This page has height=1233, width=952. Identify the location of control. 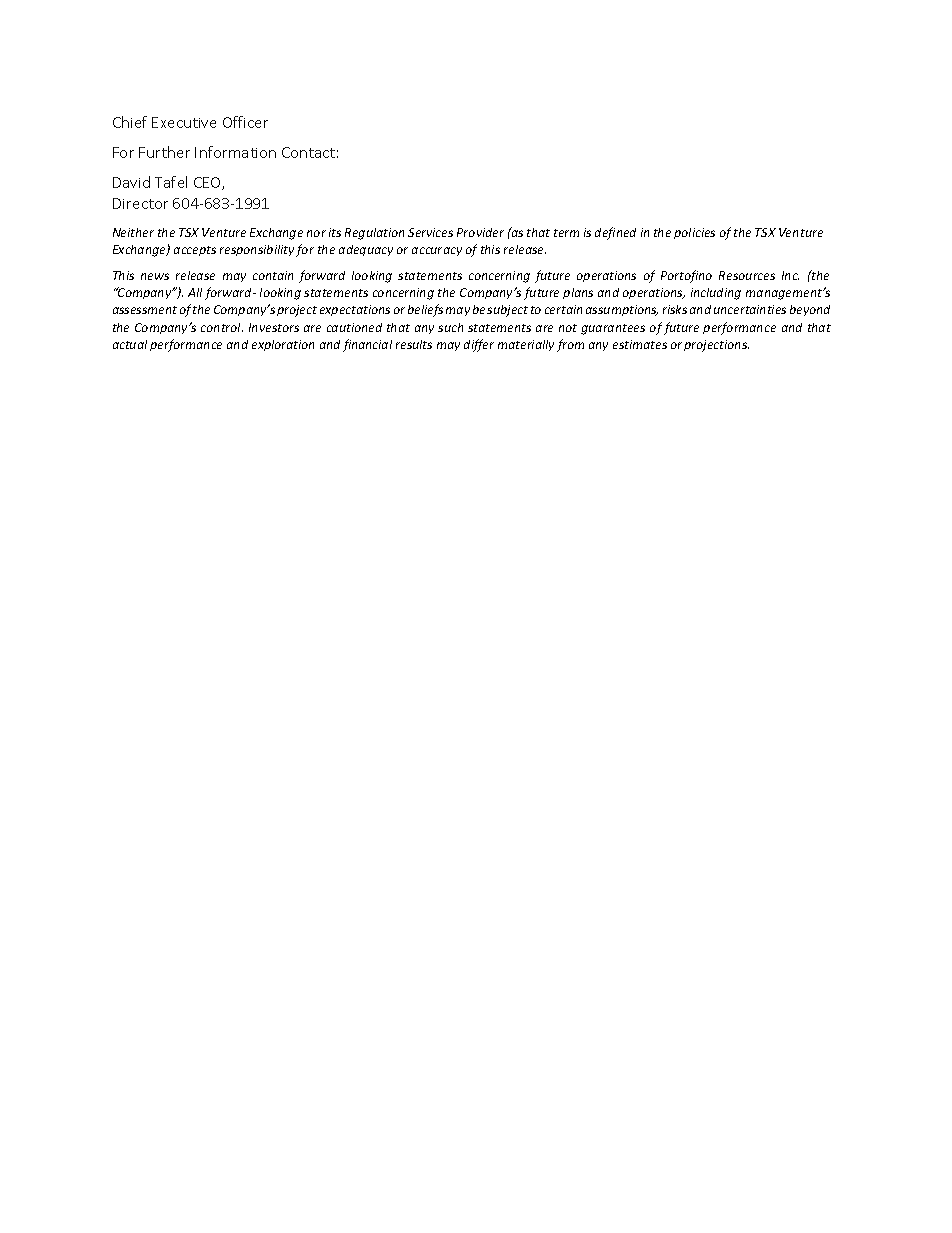
(222, 327).
